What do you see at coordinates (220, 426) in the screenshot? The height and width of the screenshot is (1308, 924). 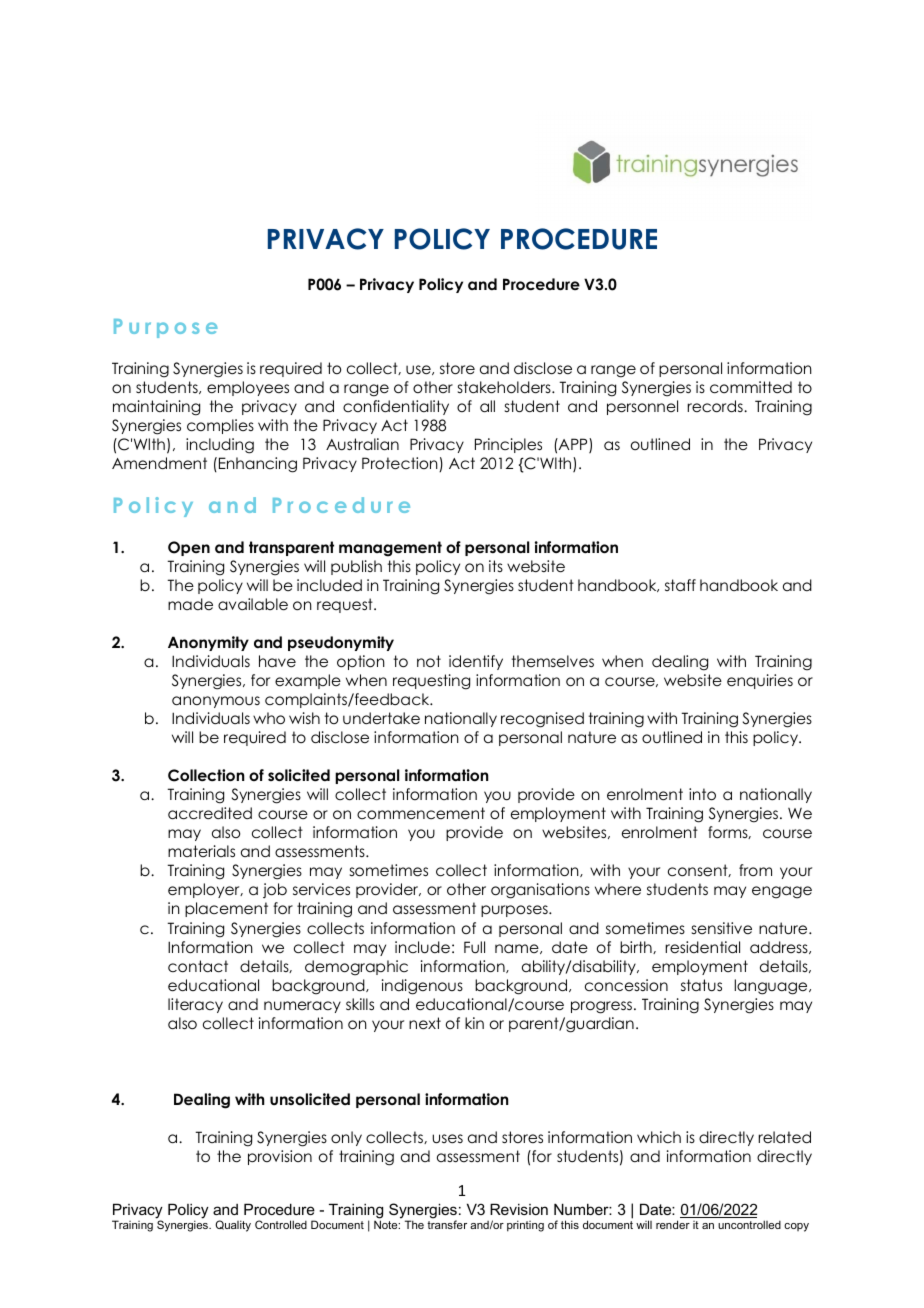 I see `complies` at bounding box center [220, 426].
